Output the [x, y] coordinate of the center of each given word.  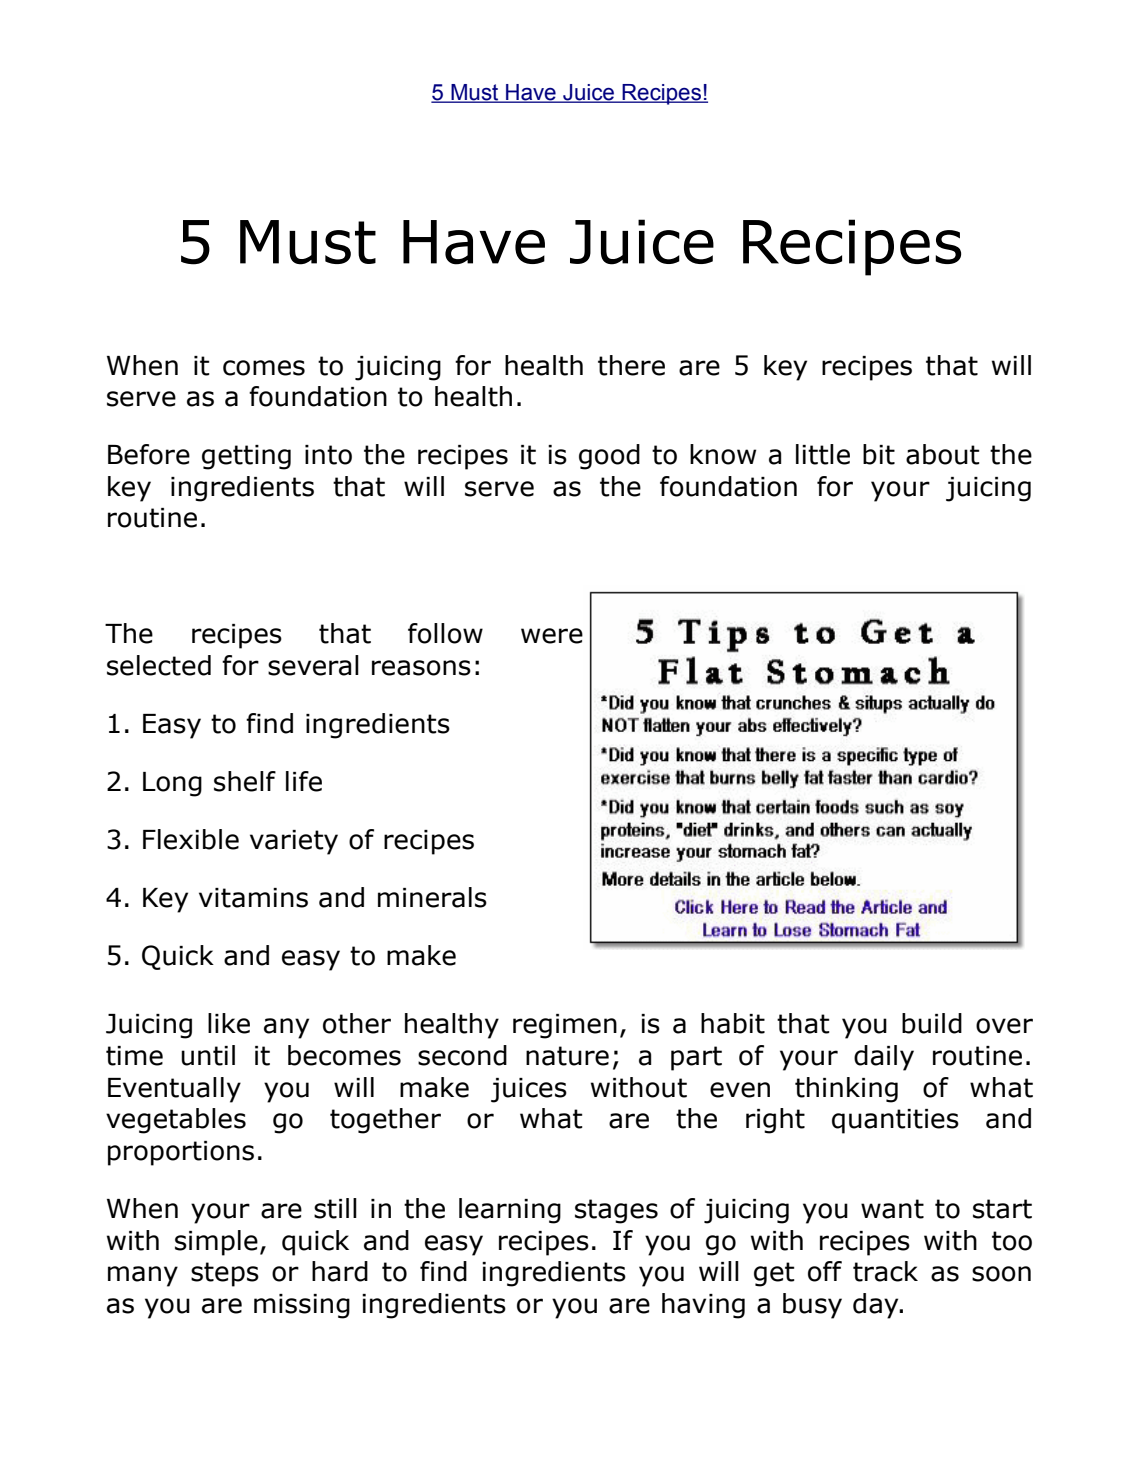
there [631, 365]
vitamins [253, 898]
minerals [432, 897]
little [823, 454]
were [552, 636]
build [932, 1023]
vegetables [176, 1121]
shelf [245, 781]
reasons [421, 668]
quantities [895, 1121]
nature [567, 1056]
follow [445, 633]
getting [246, 457]
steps [225, 1274]
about [943, 454]
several [313, 665]
